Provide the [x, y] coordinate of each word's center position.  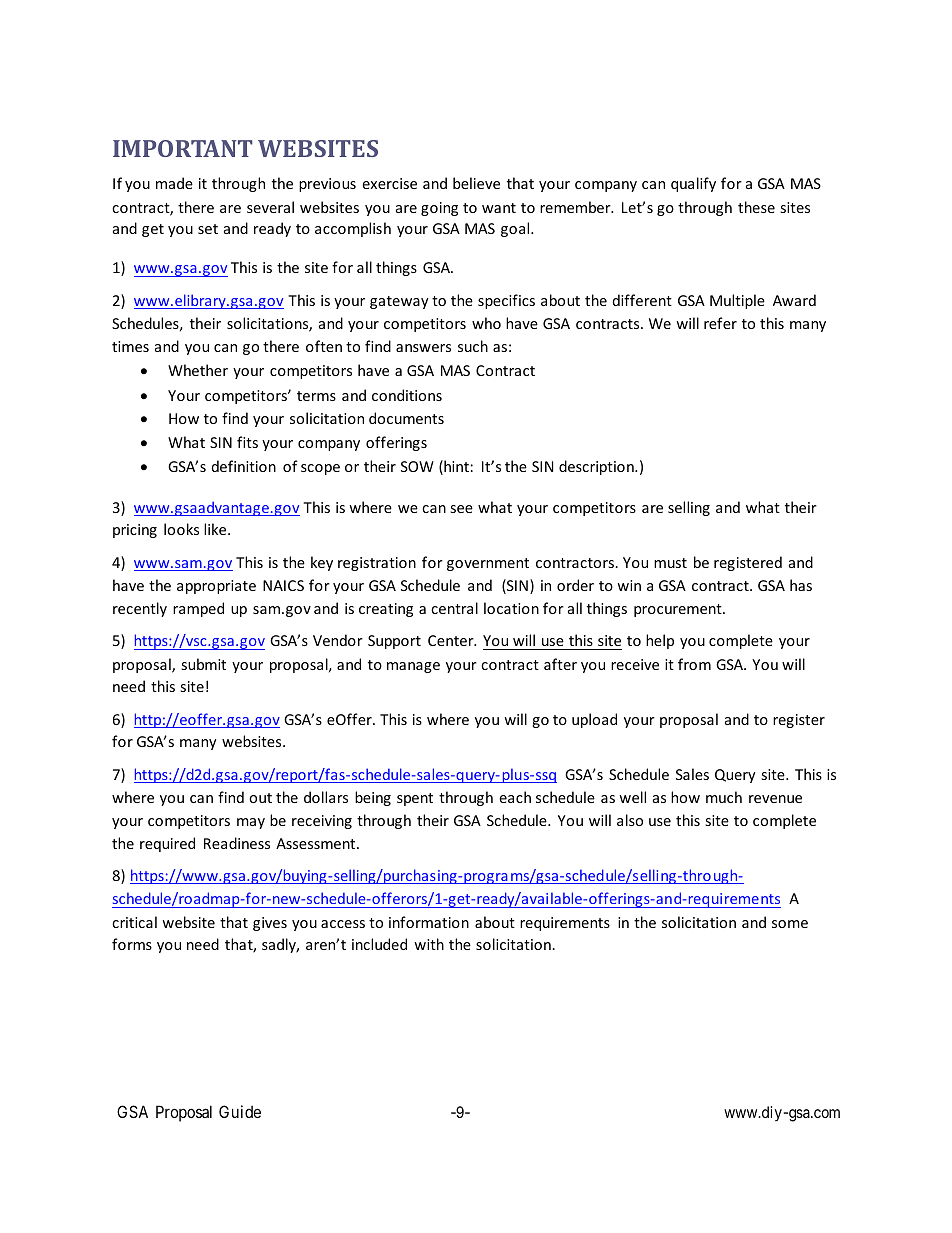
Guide [240, 1111]
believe [476, 183]
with [429, 944]
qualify [693, 184]
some [790, 924]
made [174, 183]
